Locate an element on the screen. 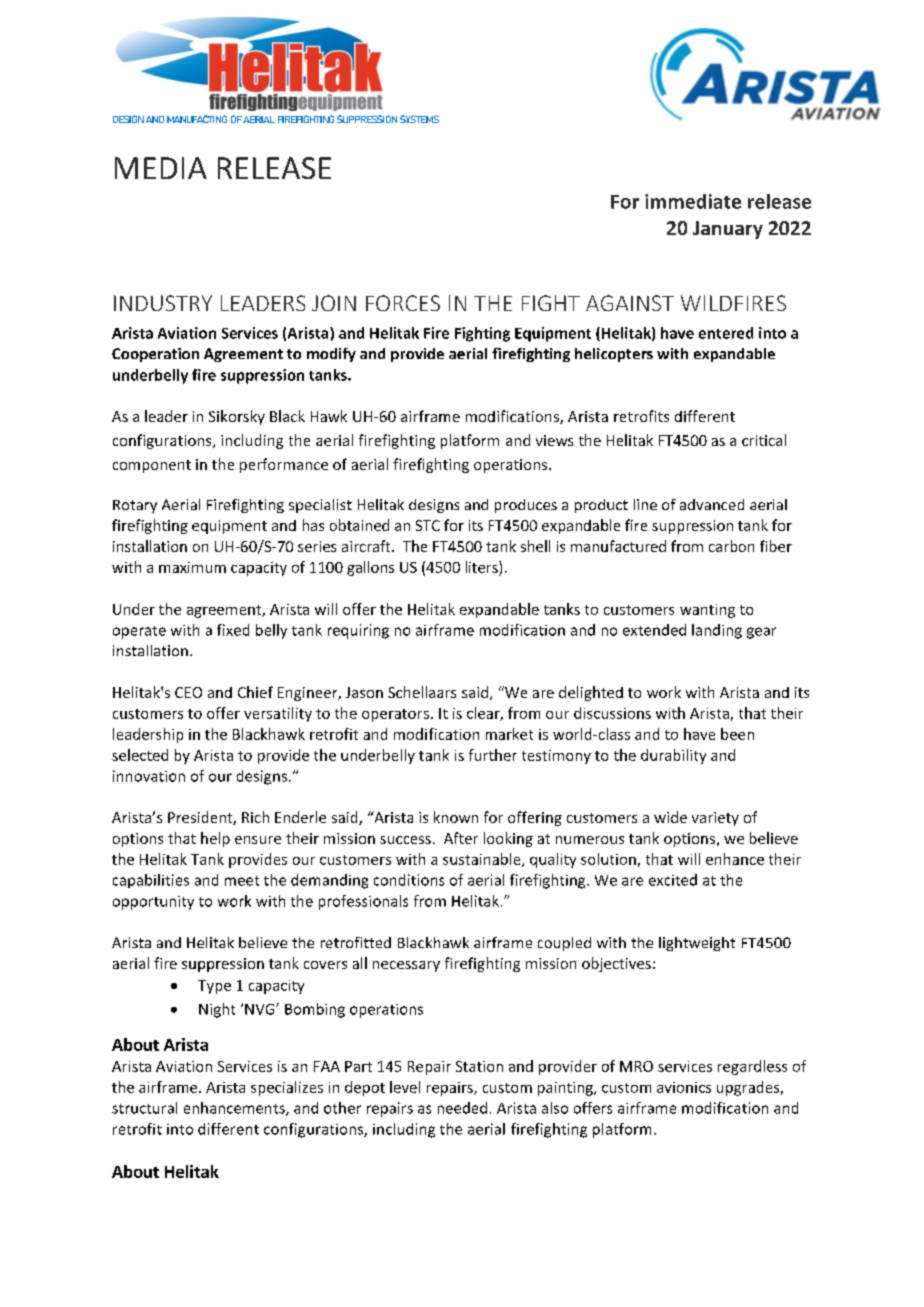  variety is located at coordinates (715, 819).
